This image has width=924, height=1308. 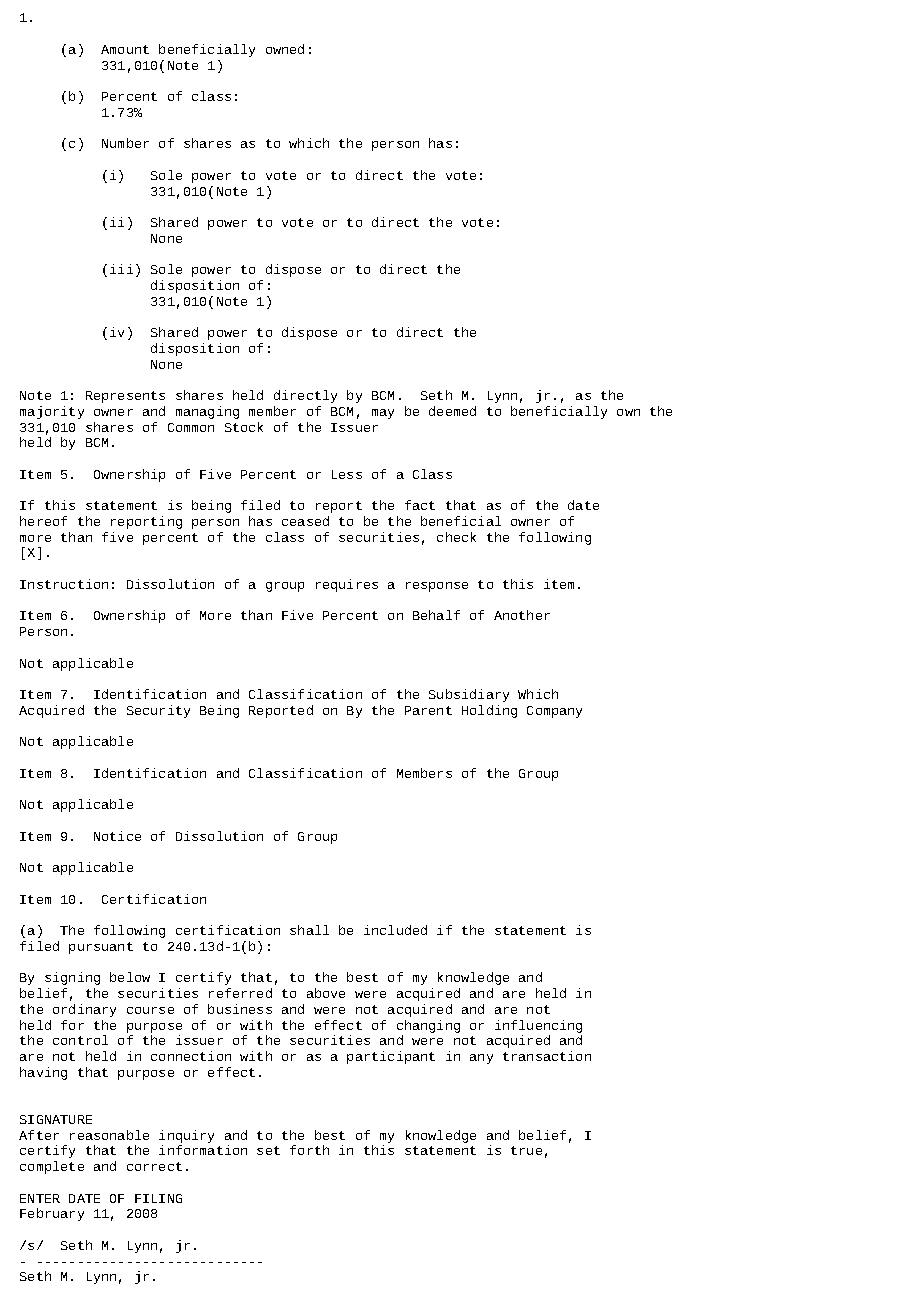 I want to click on deemed, so click(x=452, y=411).
